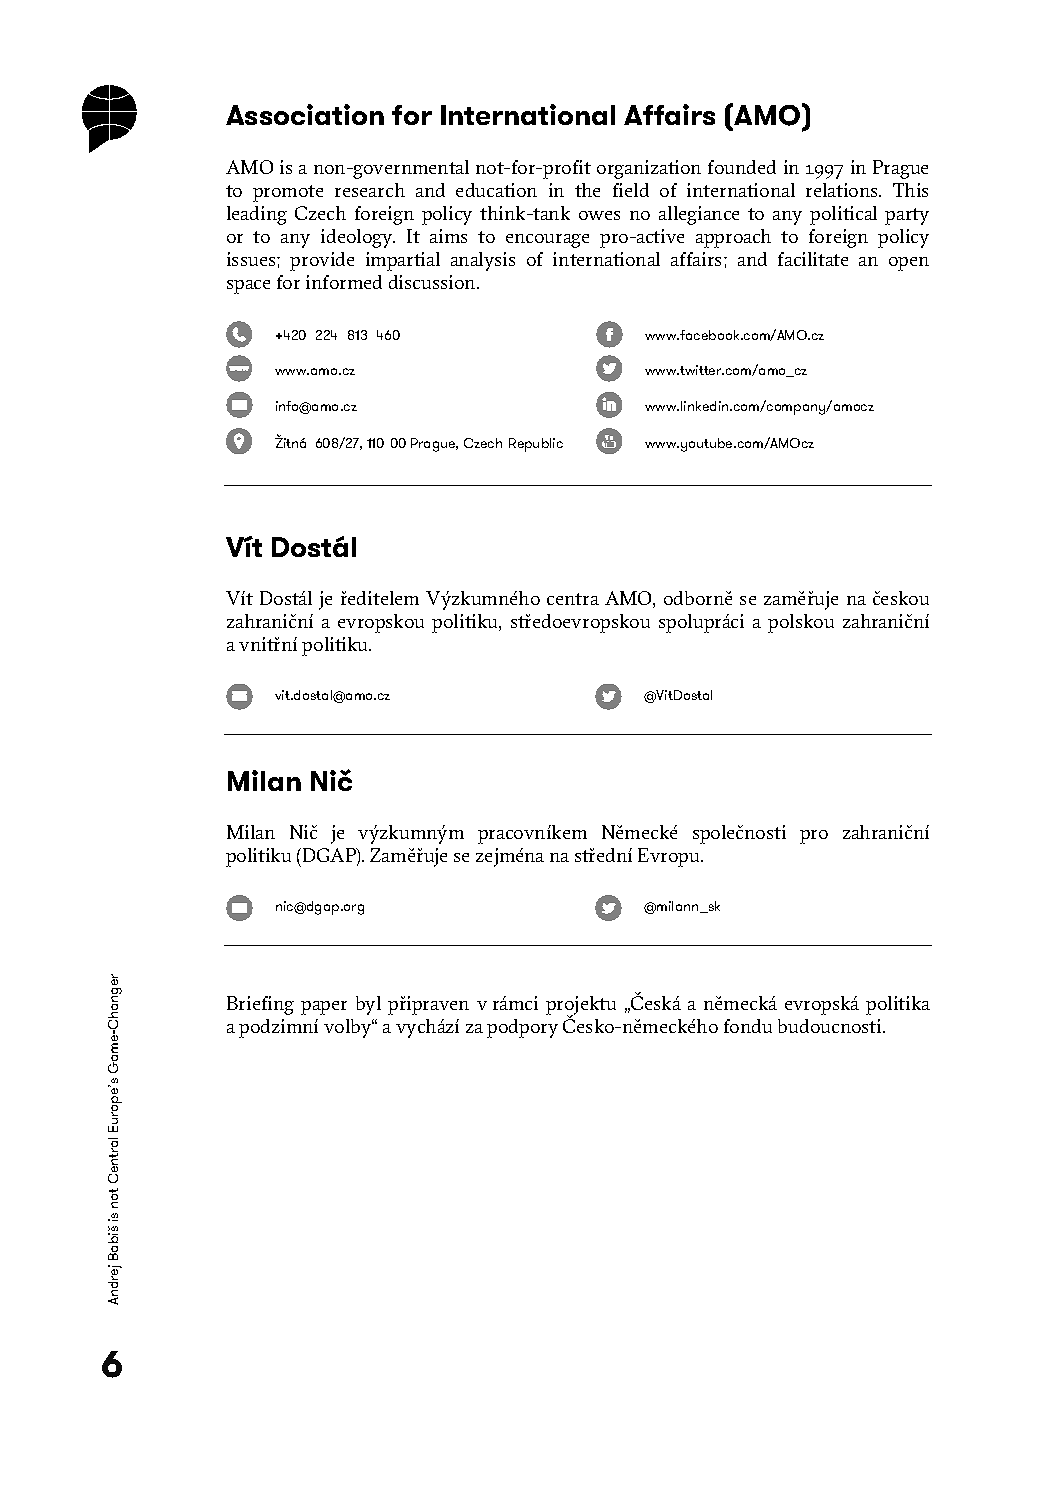 This screenshot has height=1493, width=1055. I want to click on open, so click(909, 264).
